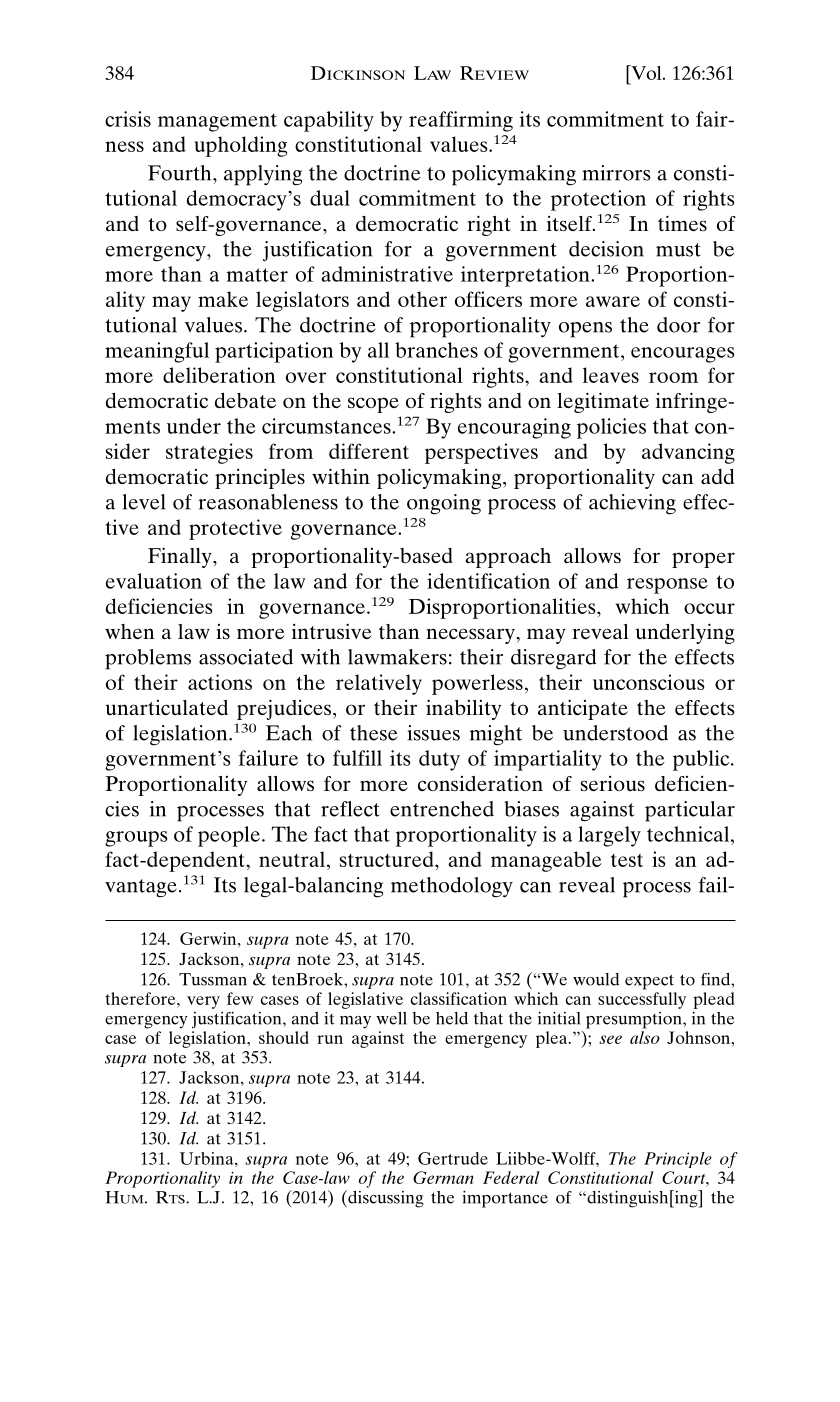 The height and width of the image is (1402, 840). What do you see at coordinates (181, 173) in the image?
I see `Fourth` at bounding box center [181, 173].
